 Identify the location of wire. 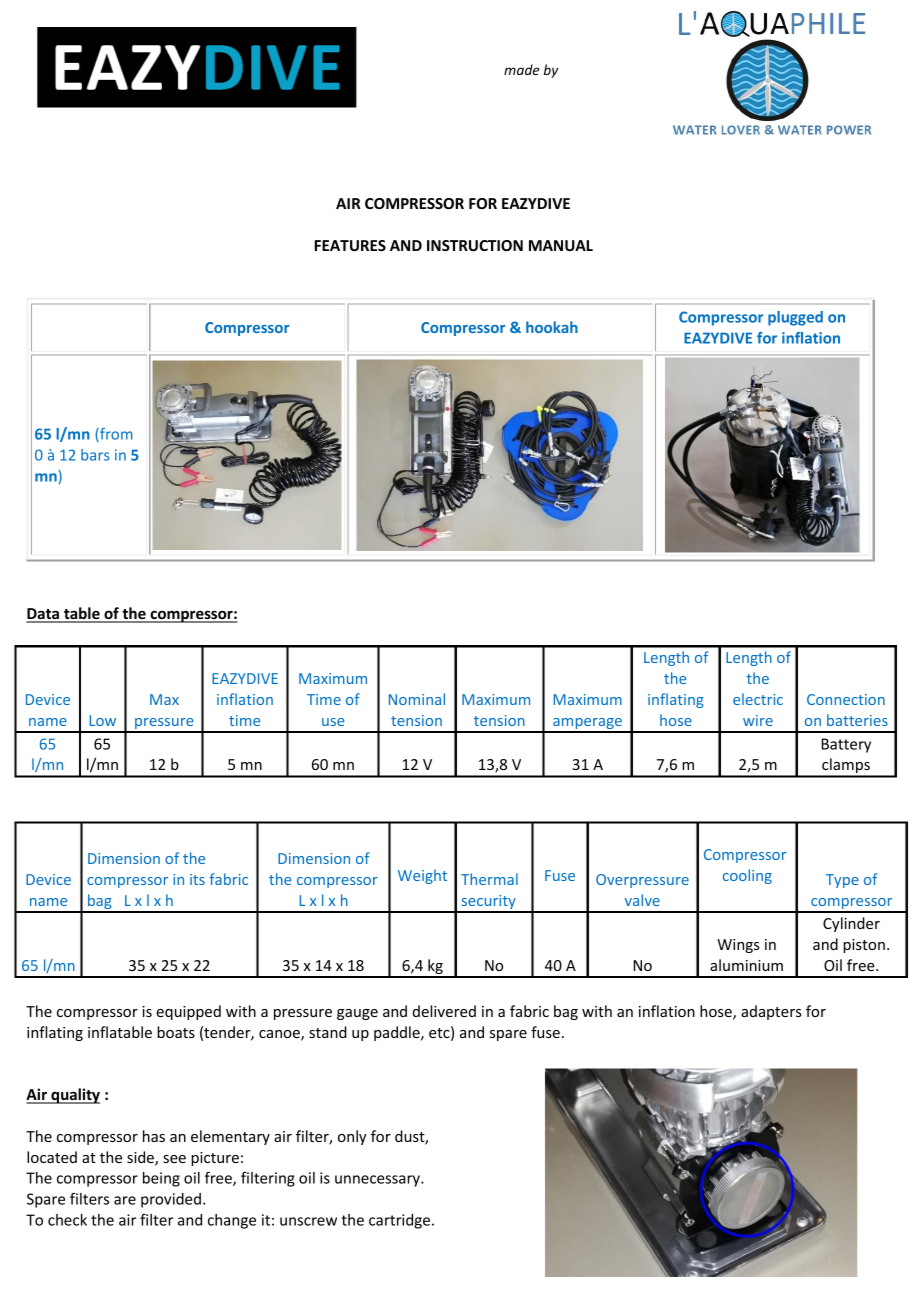
(758, 720).
